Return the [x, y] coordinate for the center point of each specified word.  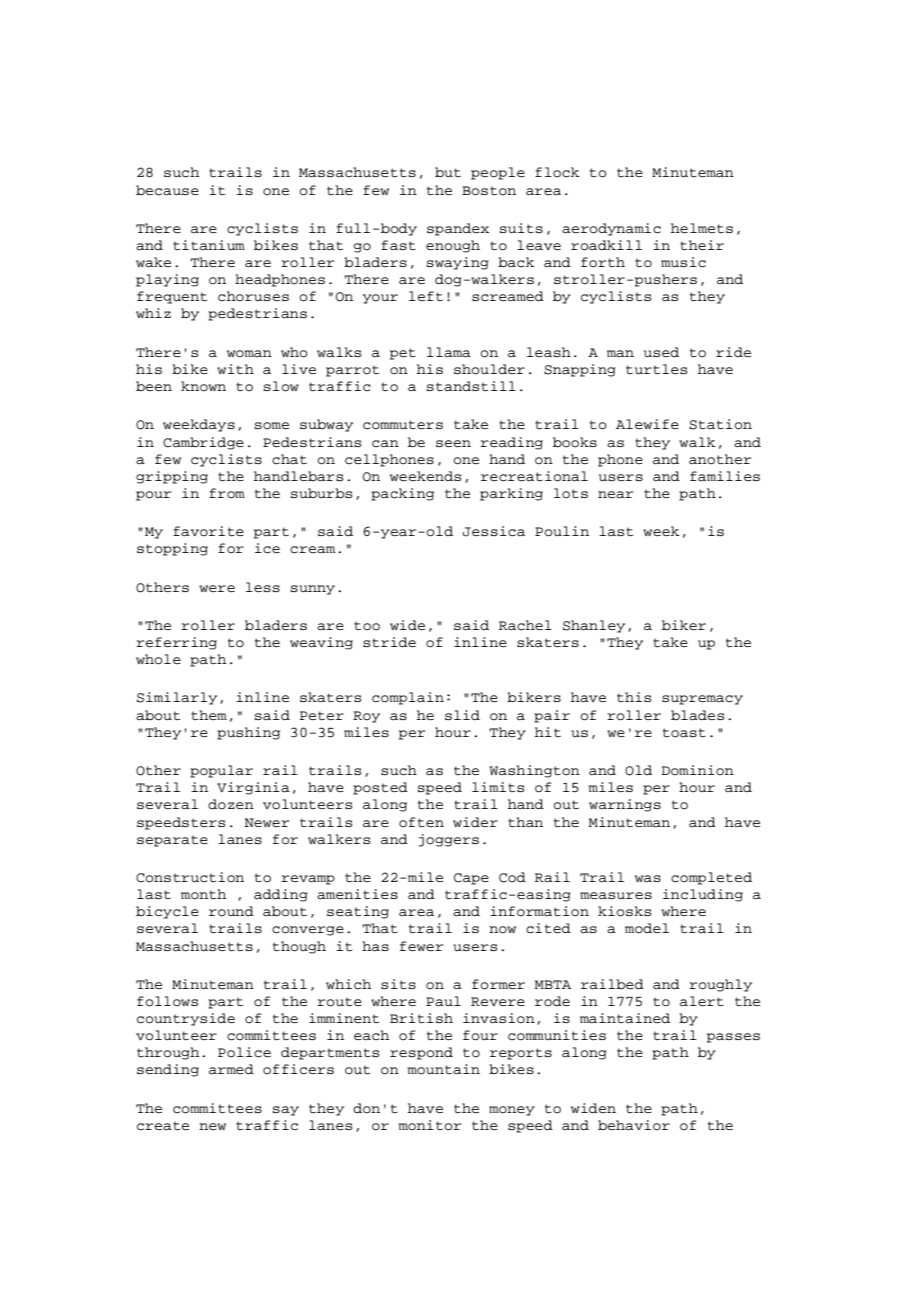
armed [231, 1069]
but [448, 172]
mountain [444, 1069]
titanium [209, 245]
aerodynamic [611, 229]
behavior [634, 1125]
